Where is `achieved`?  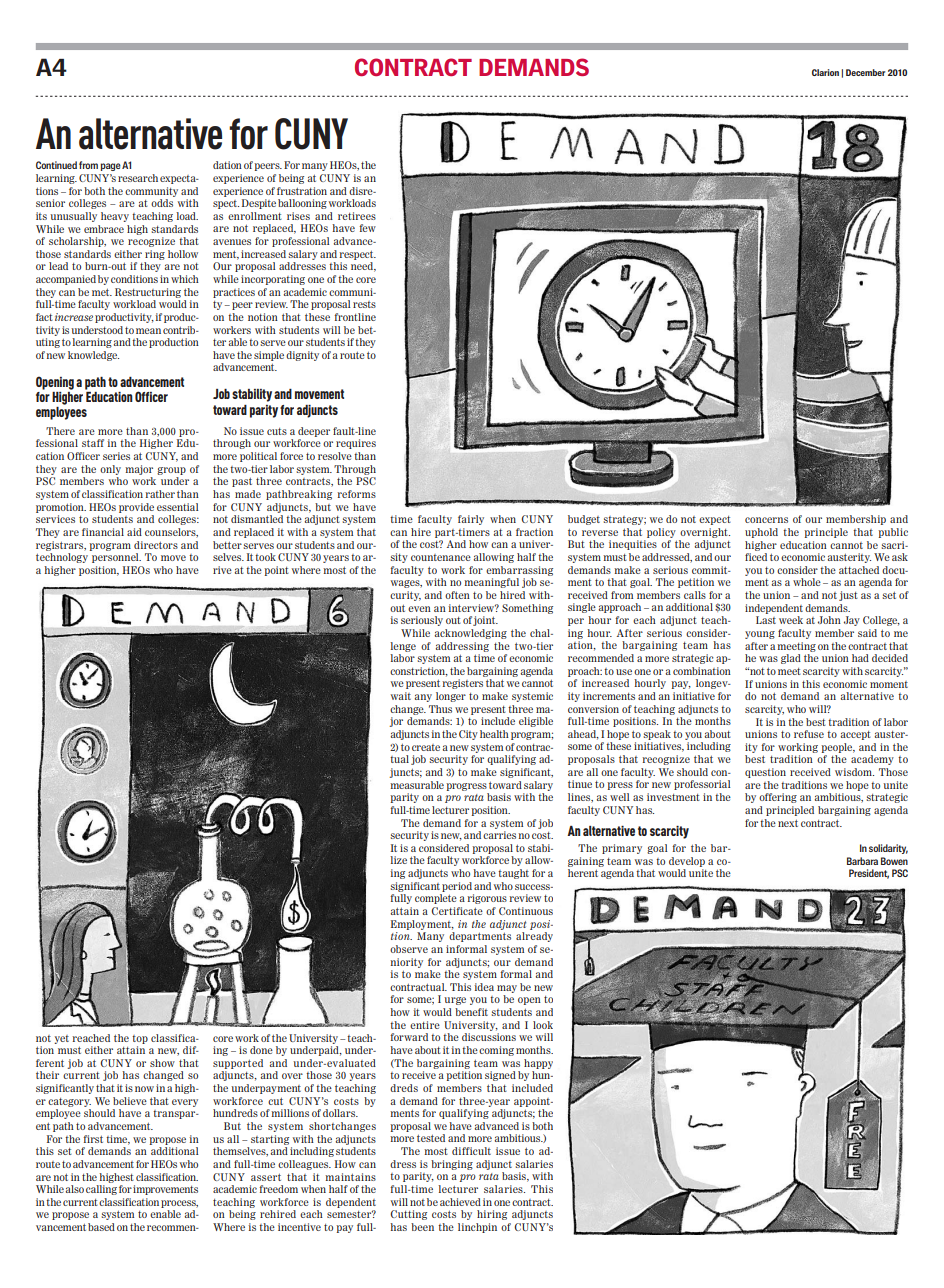
achieved is located at coordinates (460, 1202).
